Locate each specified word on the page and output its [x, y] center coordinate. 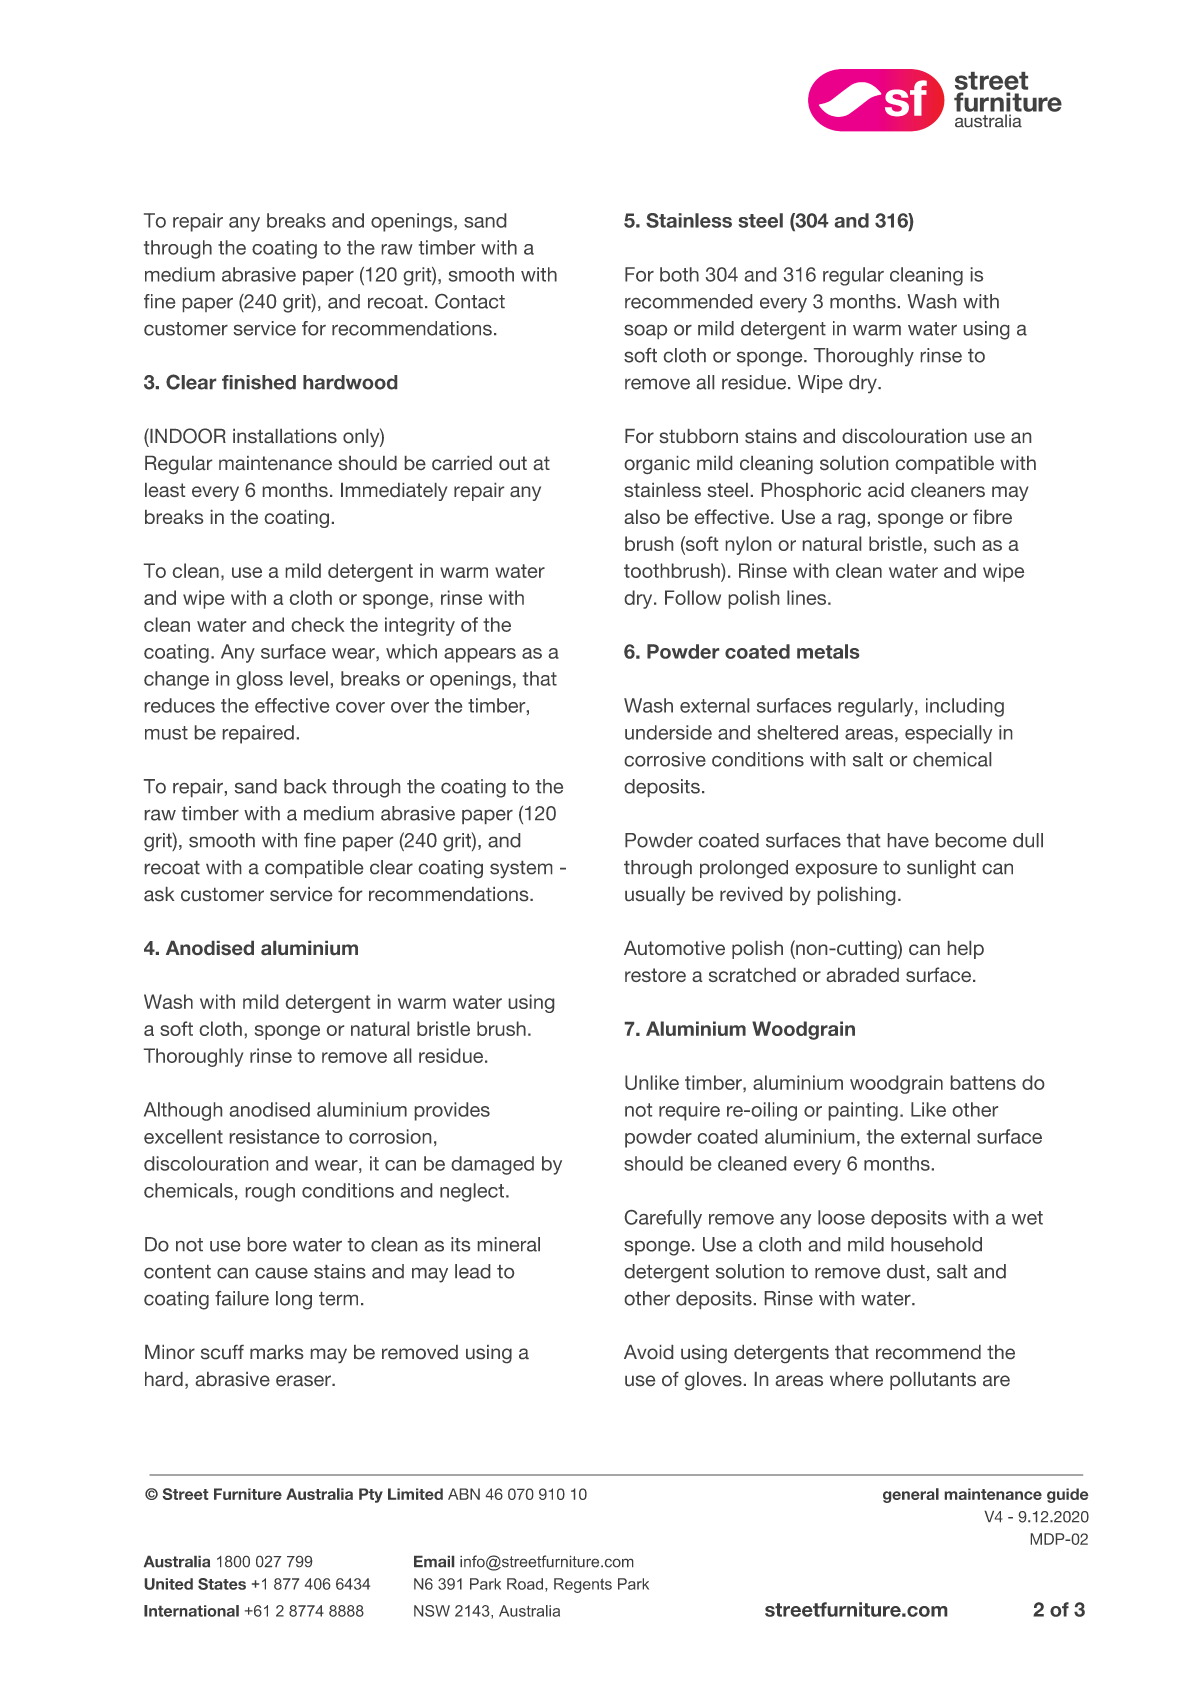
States [222, 1584]
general [911, 1495]
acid [886, 490]
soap [645, 332]
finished [259, 382]
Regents [583, 1585]
